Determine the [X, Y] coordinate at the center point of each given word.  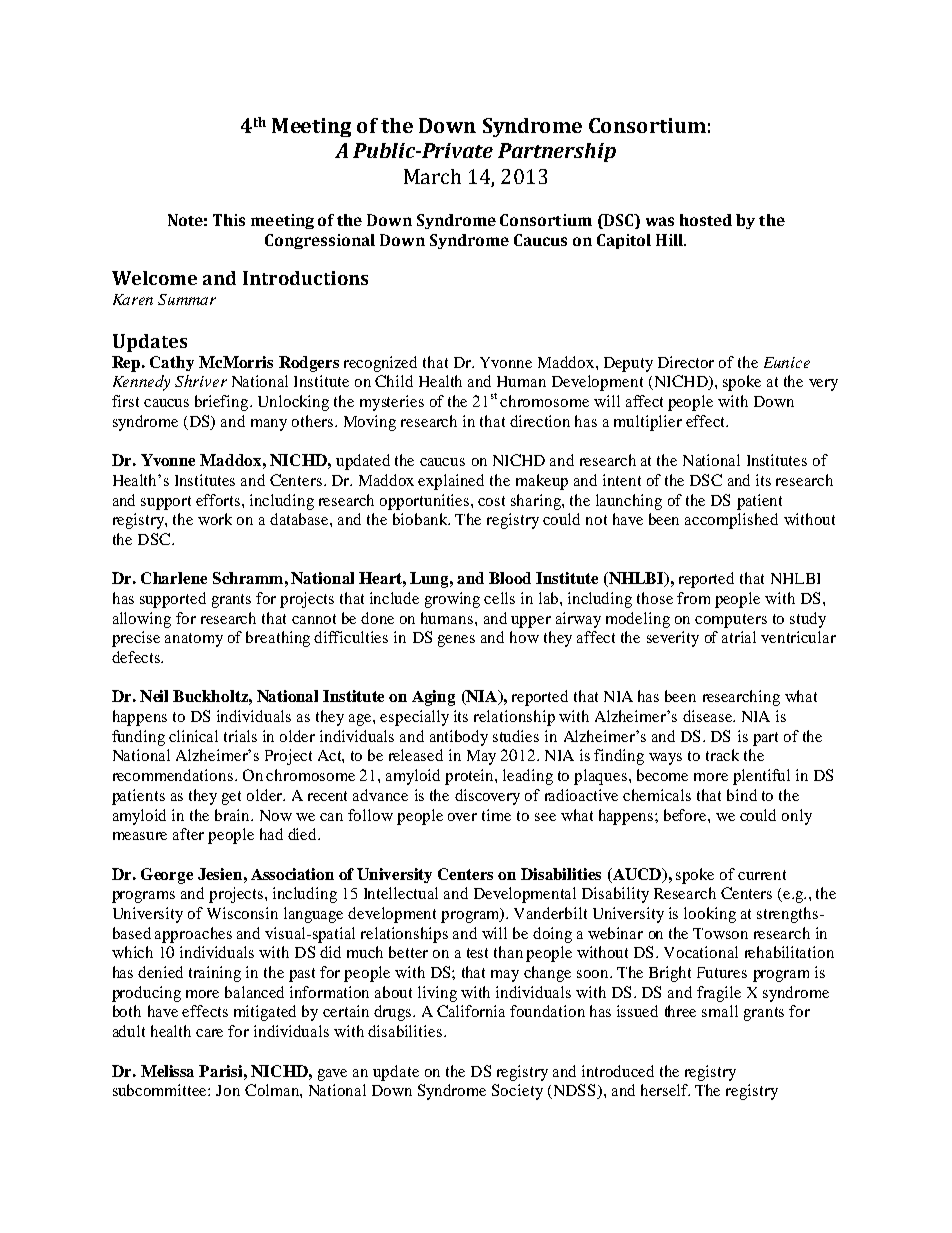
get [231, 798]
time [496, 815]
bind [742, 795]
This [229, 220]
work [215, 519]
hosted [706, 220]
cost [491, 501]
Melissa [167, 1071]
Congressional [320, 241]
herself [665, 1090]
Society [517, 1092]
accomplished [731, 521]
